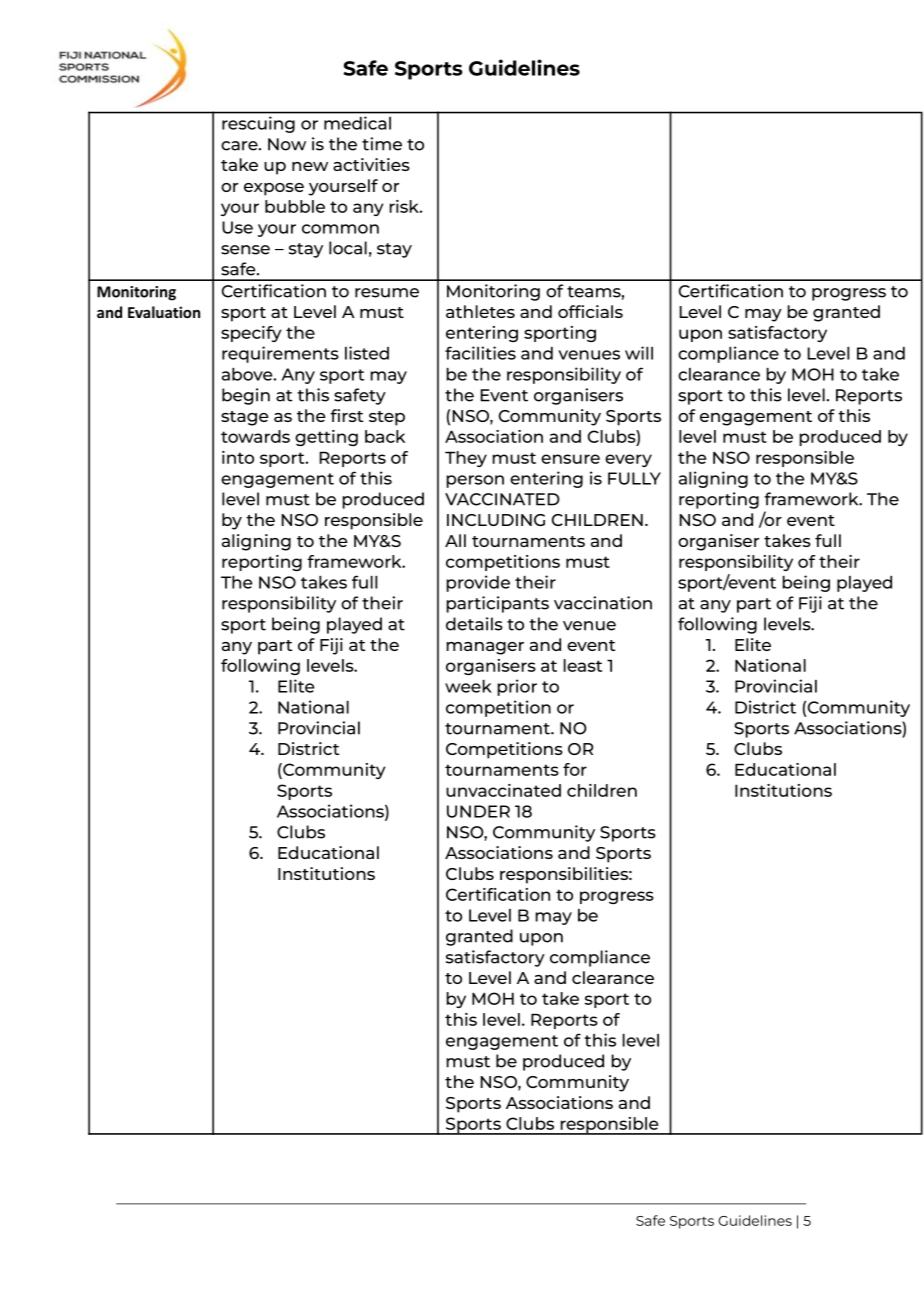  What do you see at coordinates (371, 164) in the document?
I see `activities` at bounding box center [371, 164].
